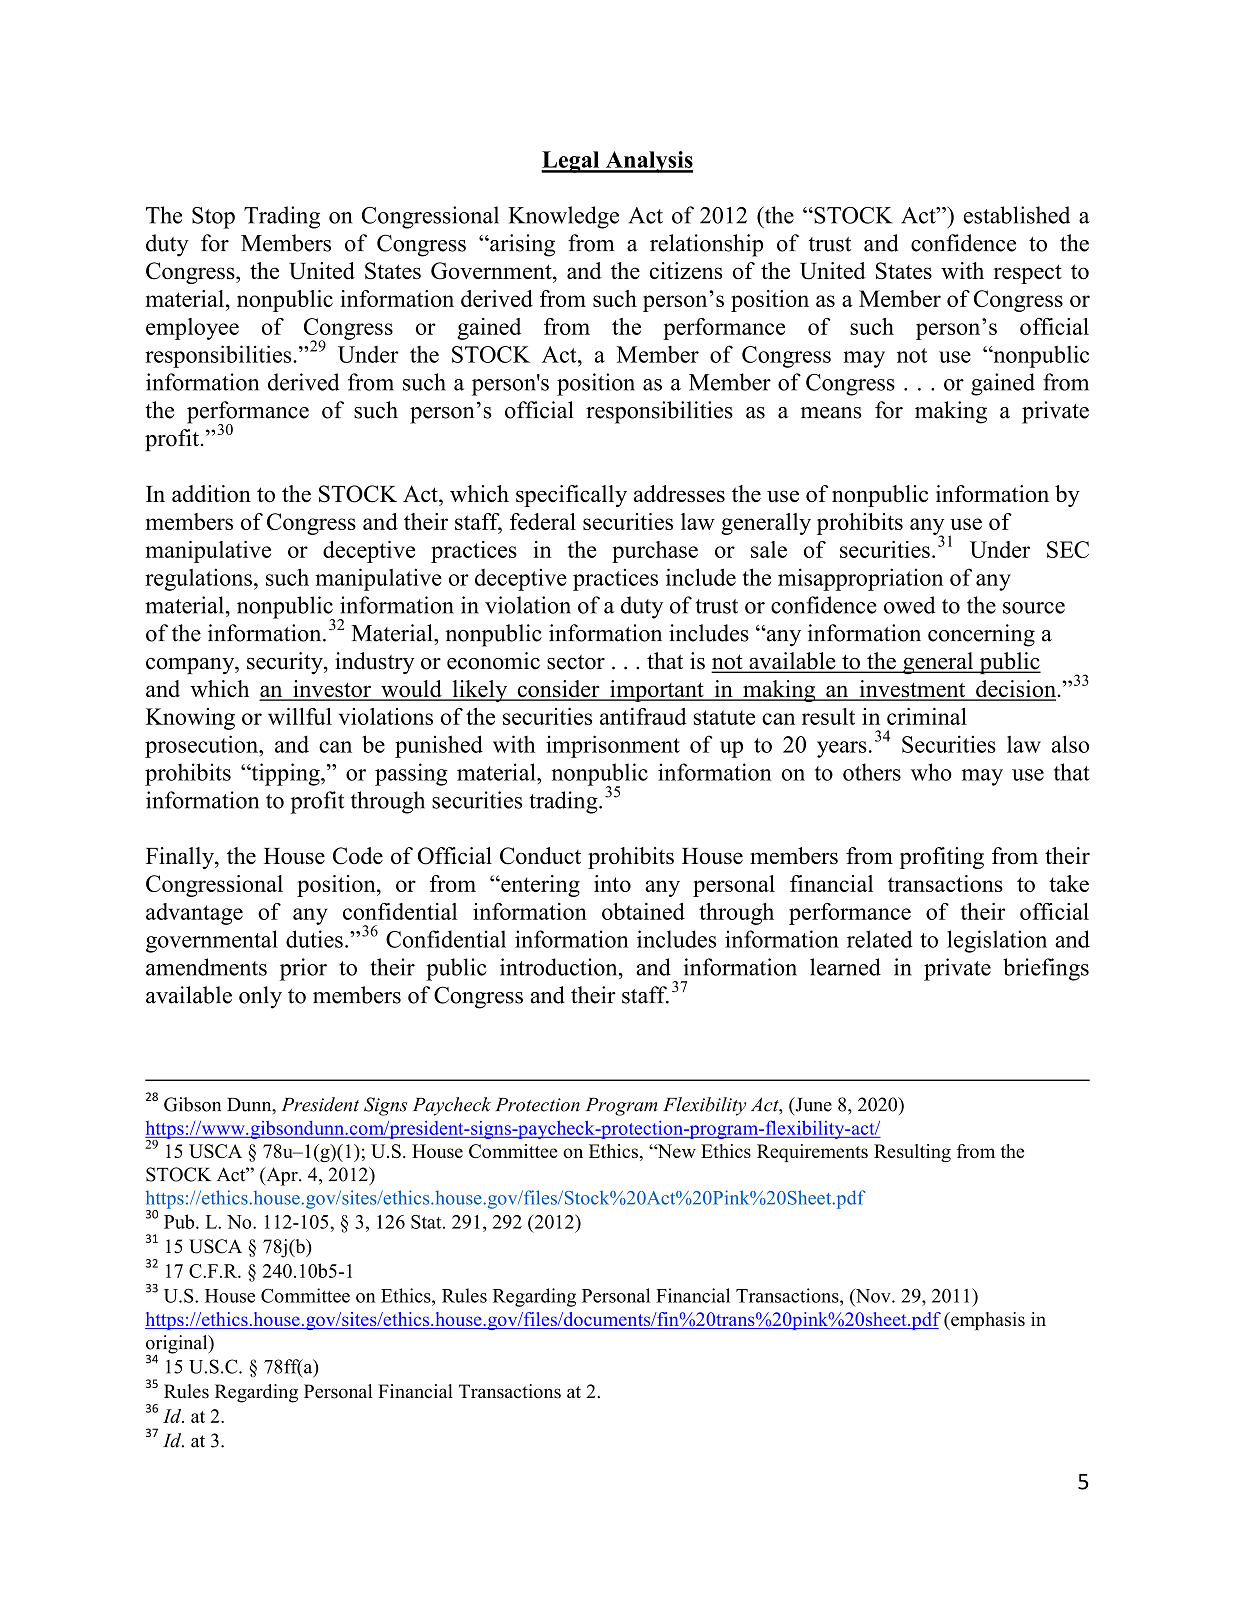  I want to click on willful, so click(300, 716).
